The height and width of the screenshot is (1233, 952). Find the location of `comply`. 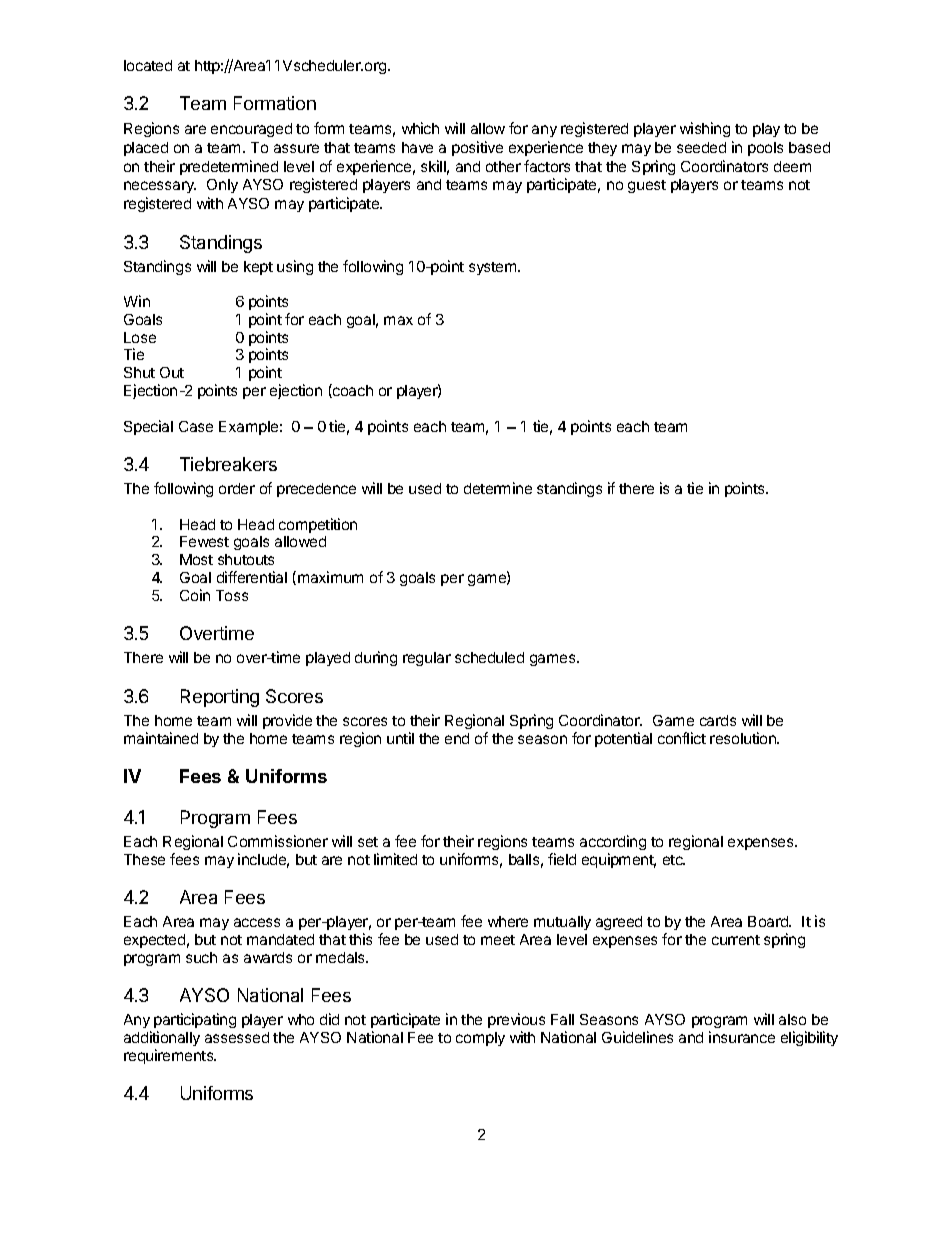

comply is located at coordinates (480, 1039).
